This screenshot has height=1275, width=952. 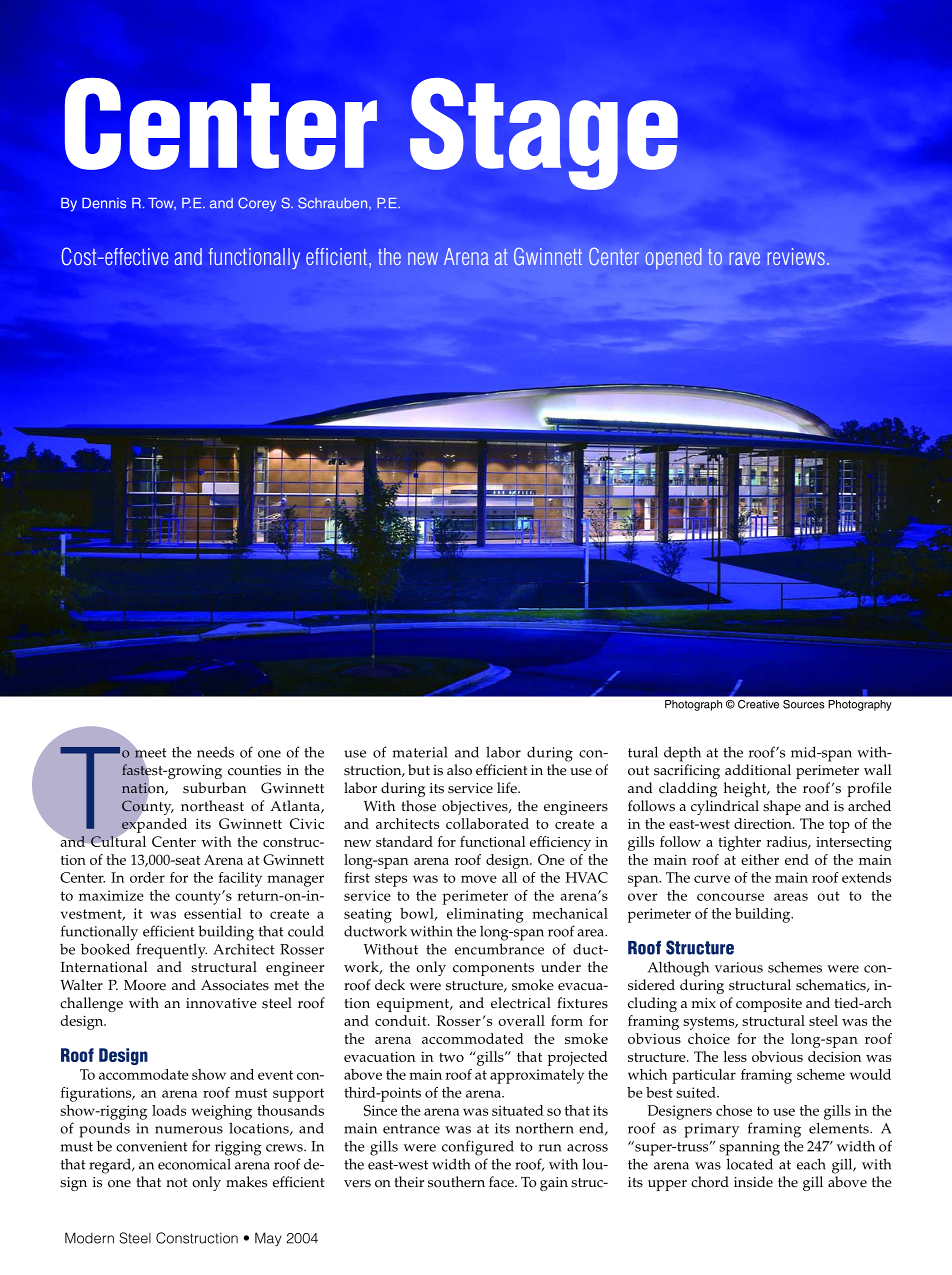 I want to click on not, so click(x=176, y=1183).
